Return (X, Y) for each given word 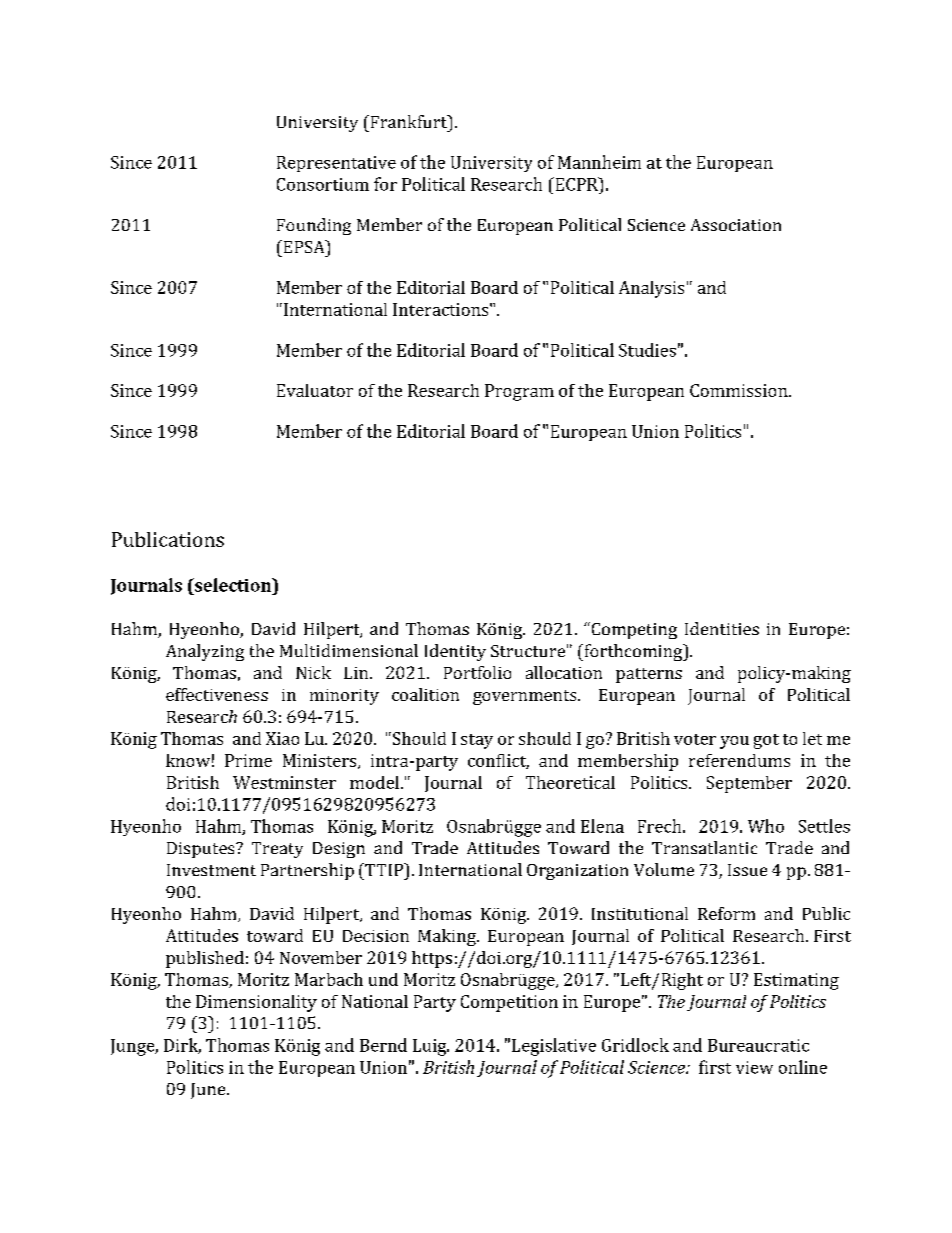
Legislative (554, 1047)
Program (519, 392)
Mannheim (599, 162)
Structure (528, 651)
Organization (577, 872)
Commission (740, 390)
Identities (722, 628)
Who (766, 826)
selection (233, 585)
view (754, 1067)
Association (736, 225)
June (209, 1091)
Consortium (323, 184)
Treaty (277, 850)
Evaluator (315, 390)
